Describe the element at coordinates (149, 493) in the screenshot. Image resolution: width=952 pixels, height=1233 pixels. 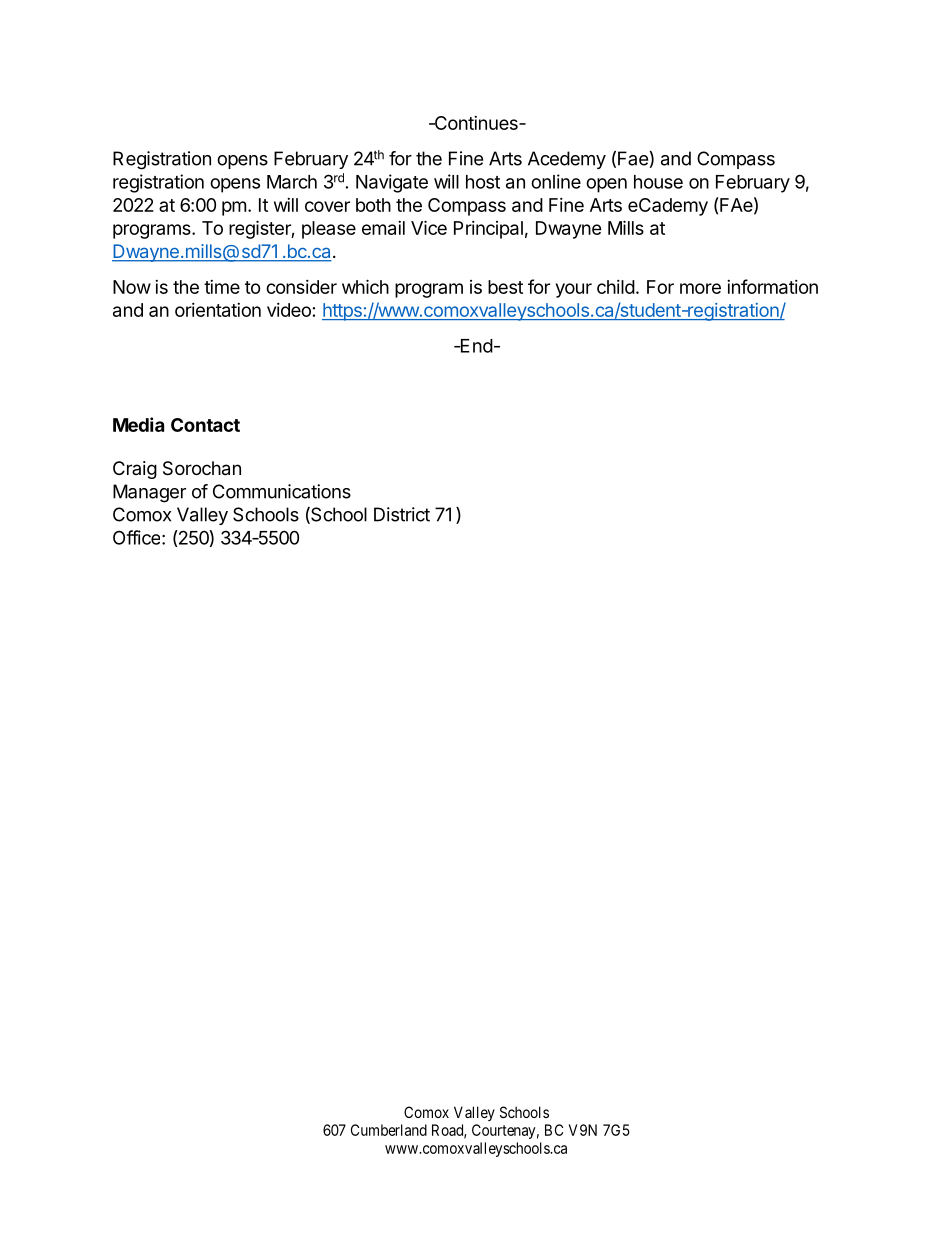
I see `Manager` at that location.
